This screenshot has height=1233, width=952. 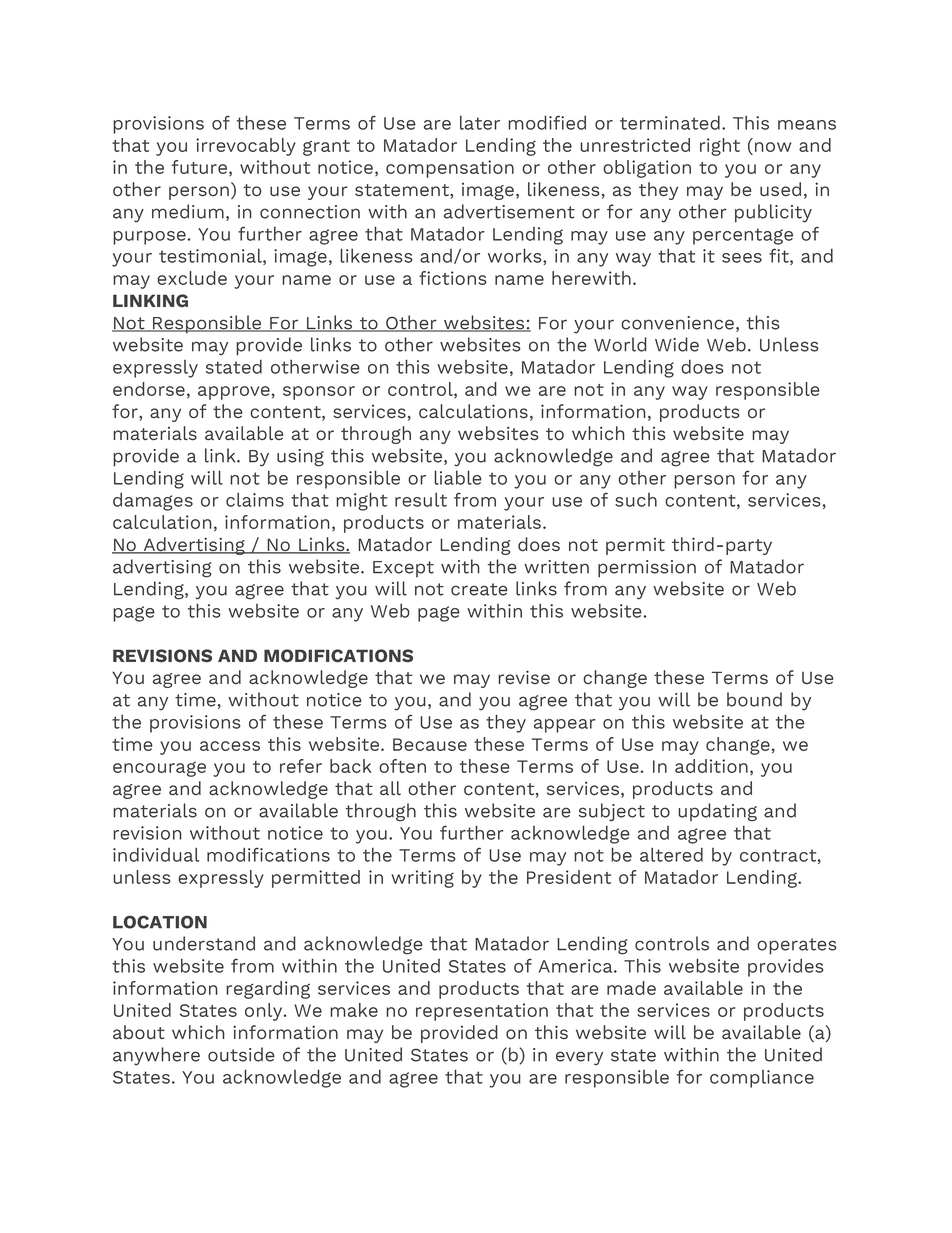 What do you see at coordinates (241, 1054) in the screenshot?
I see `outside` at bounding box center [241, 1054].
